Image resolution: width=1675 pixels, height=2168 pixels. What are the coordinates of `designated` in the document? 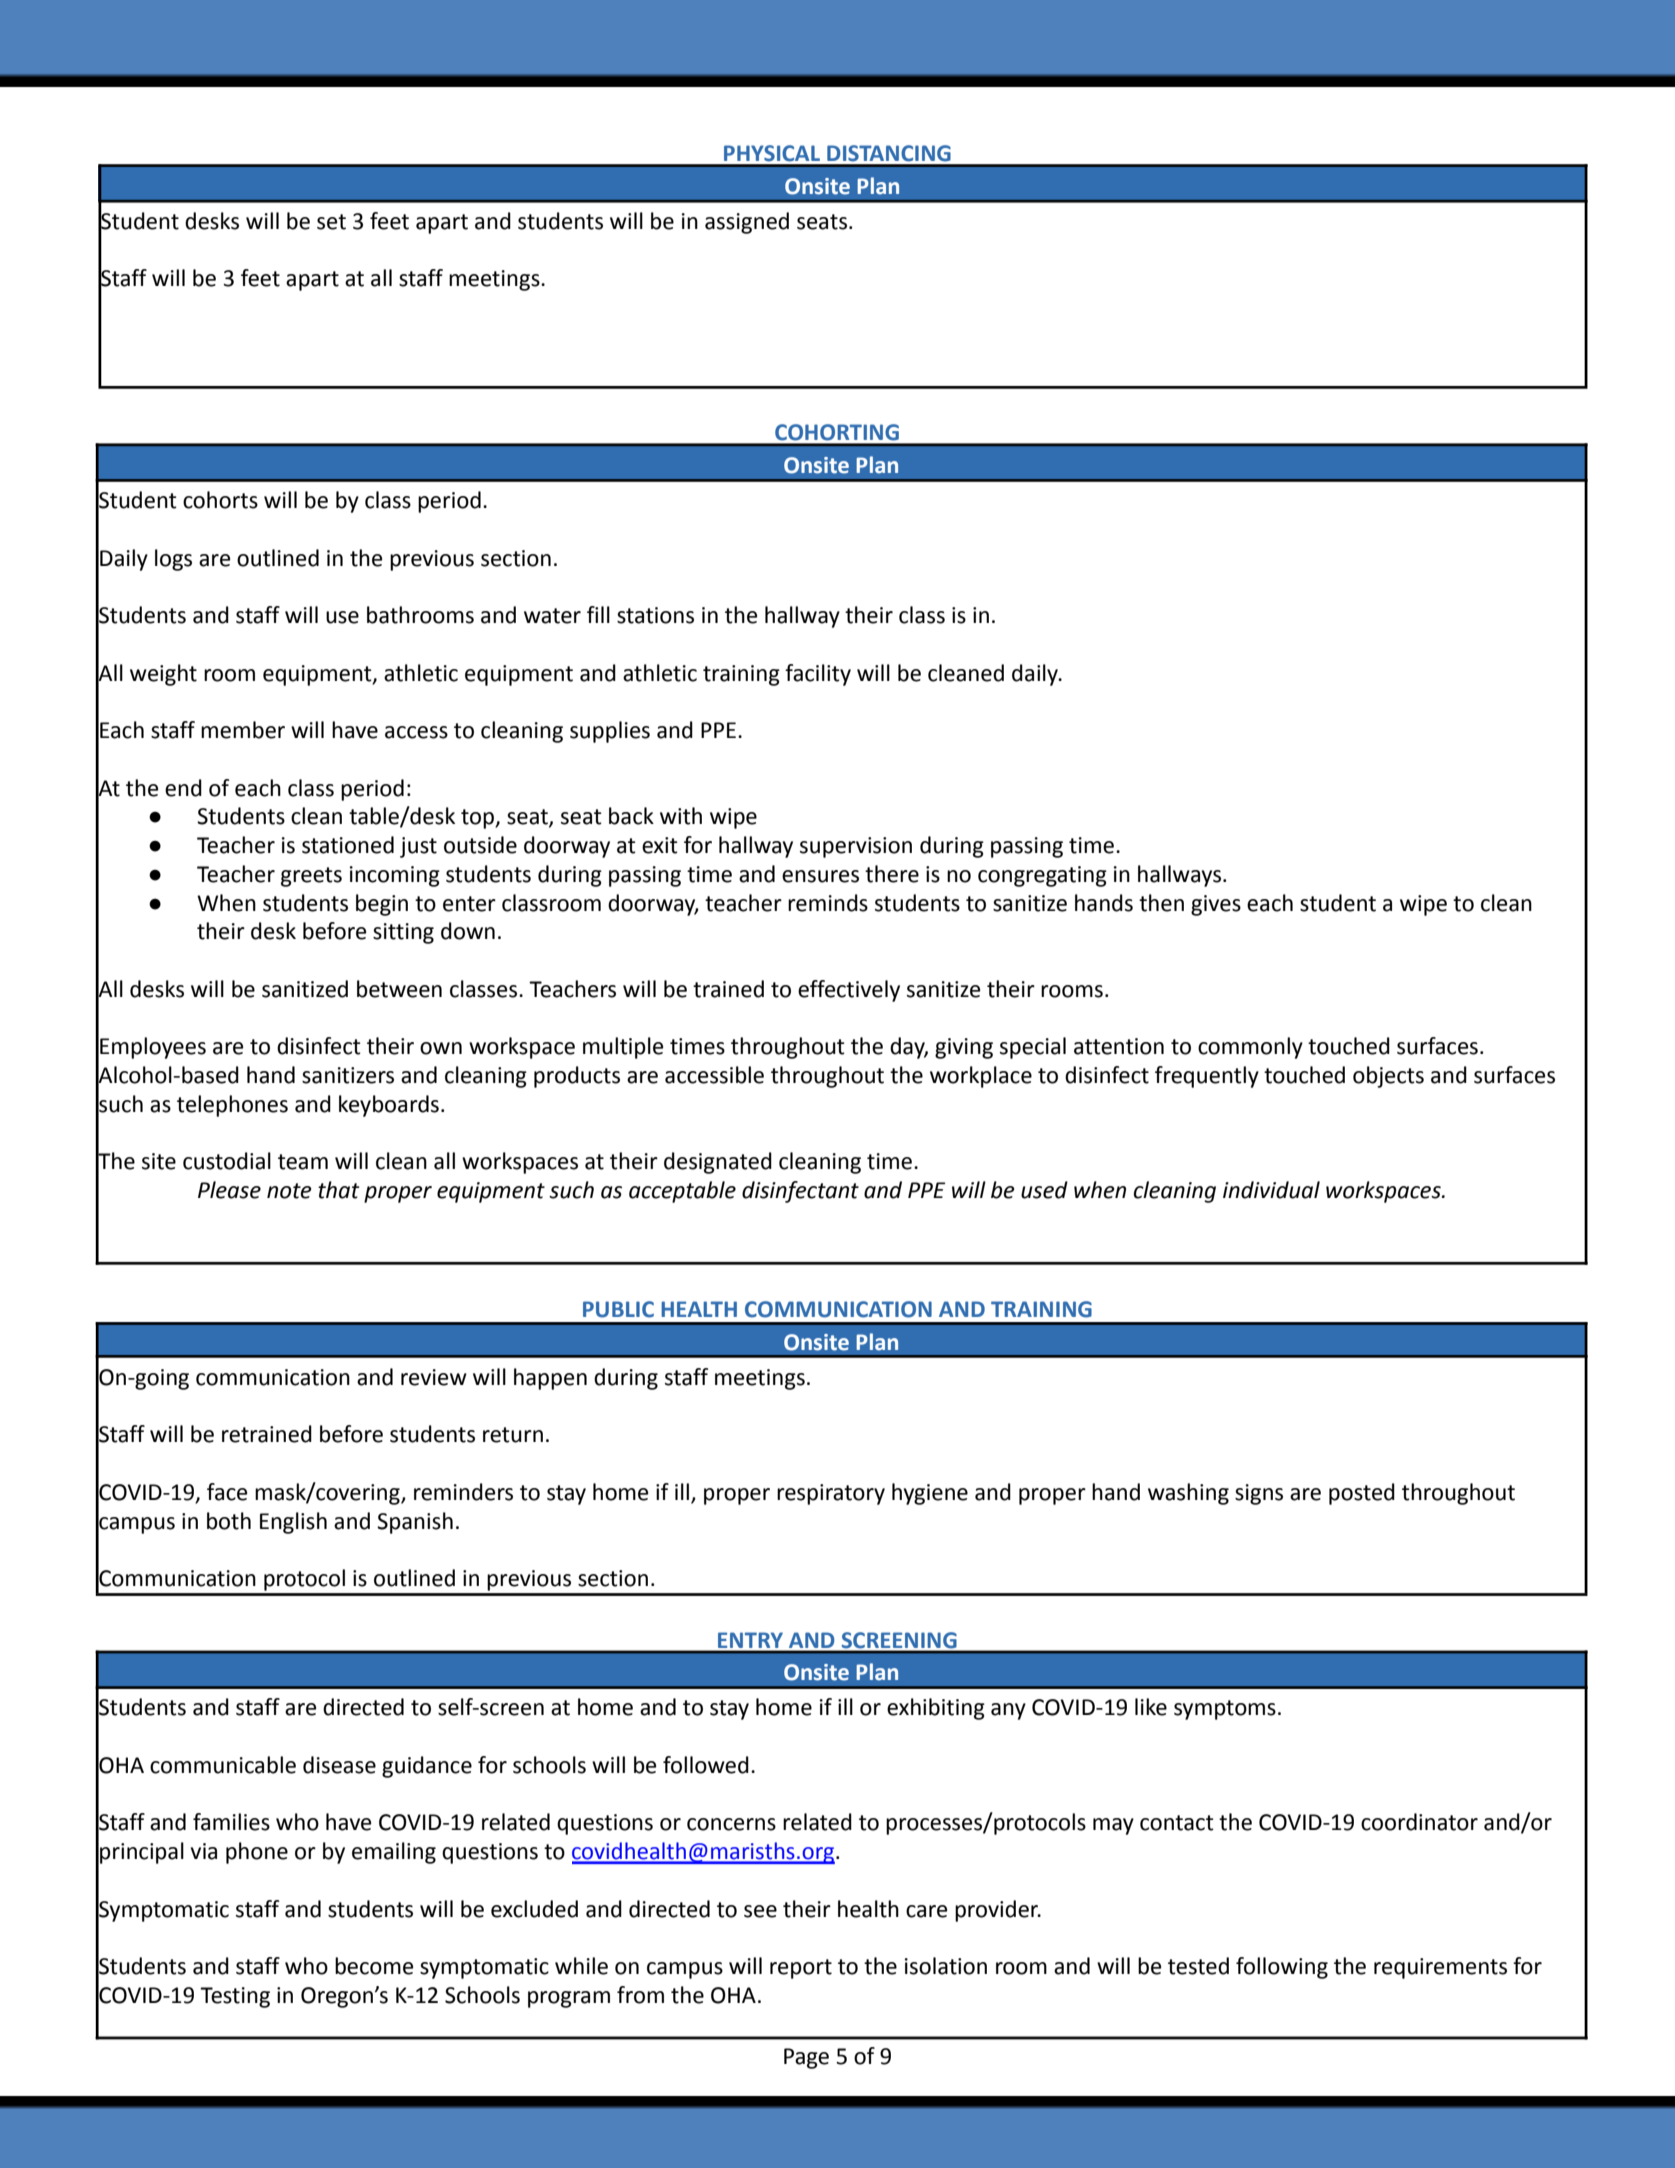 It's located at (718, 1163).
